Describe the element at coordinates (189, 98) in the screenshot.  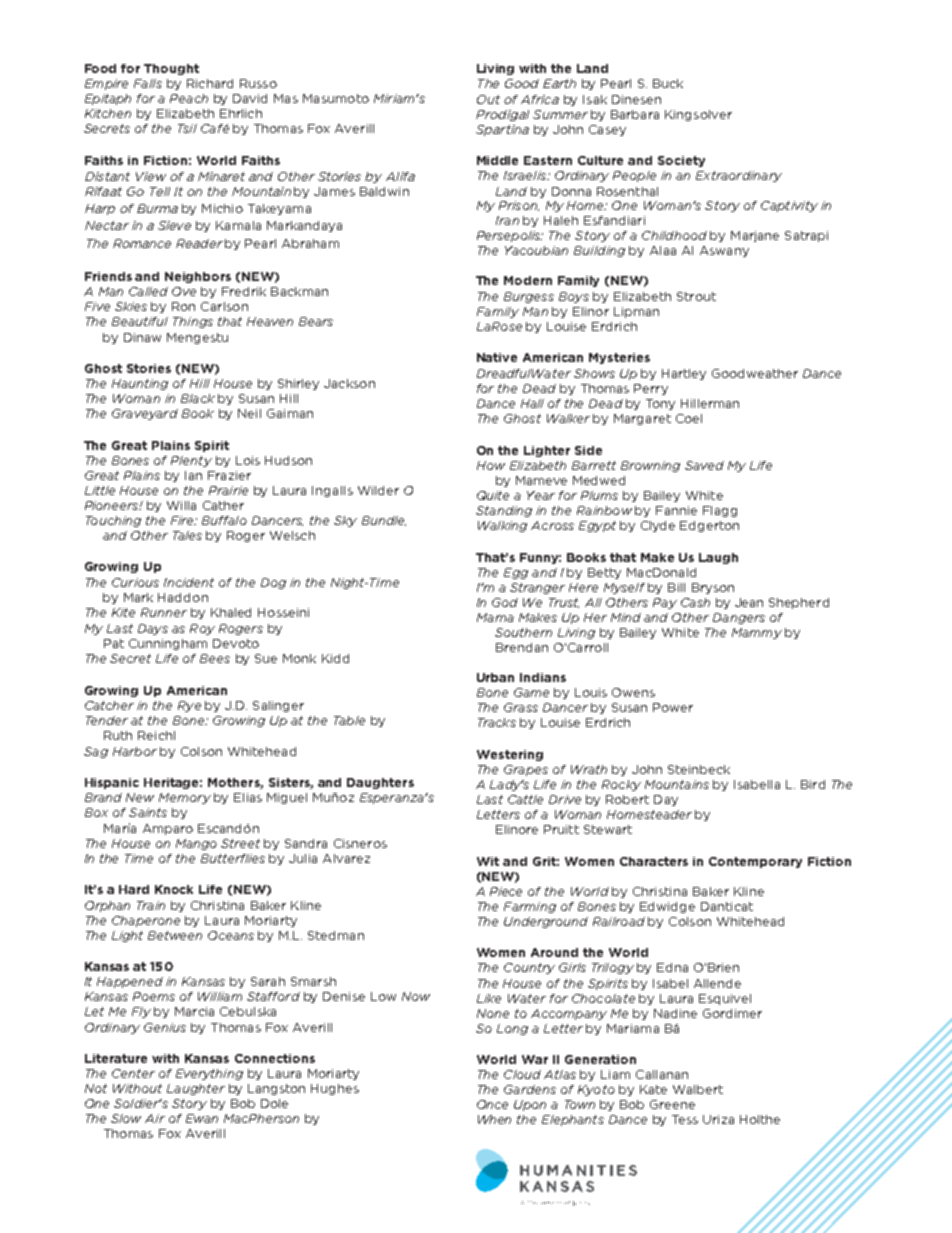
I see `Peach` at that location.
